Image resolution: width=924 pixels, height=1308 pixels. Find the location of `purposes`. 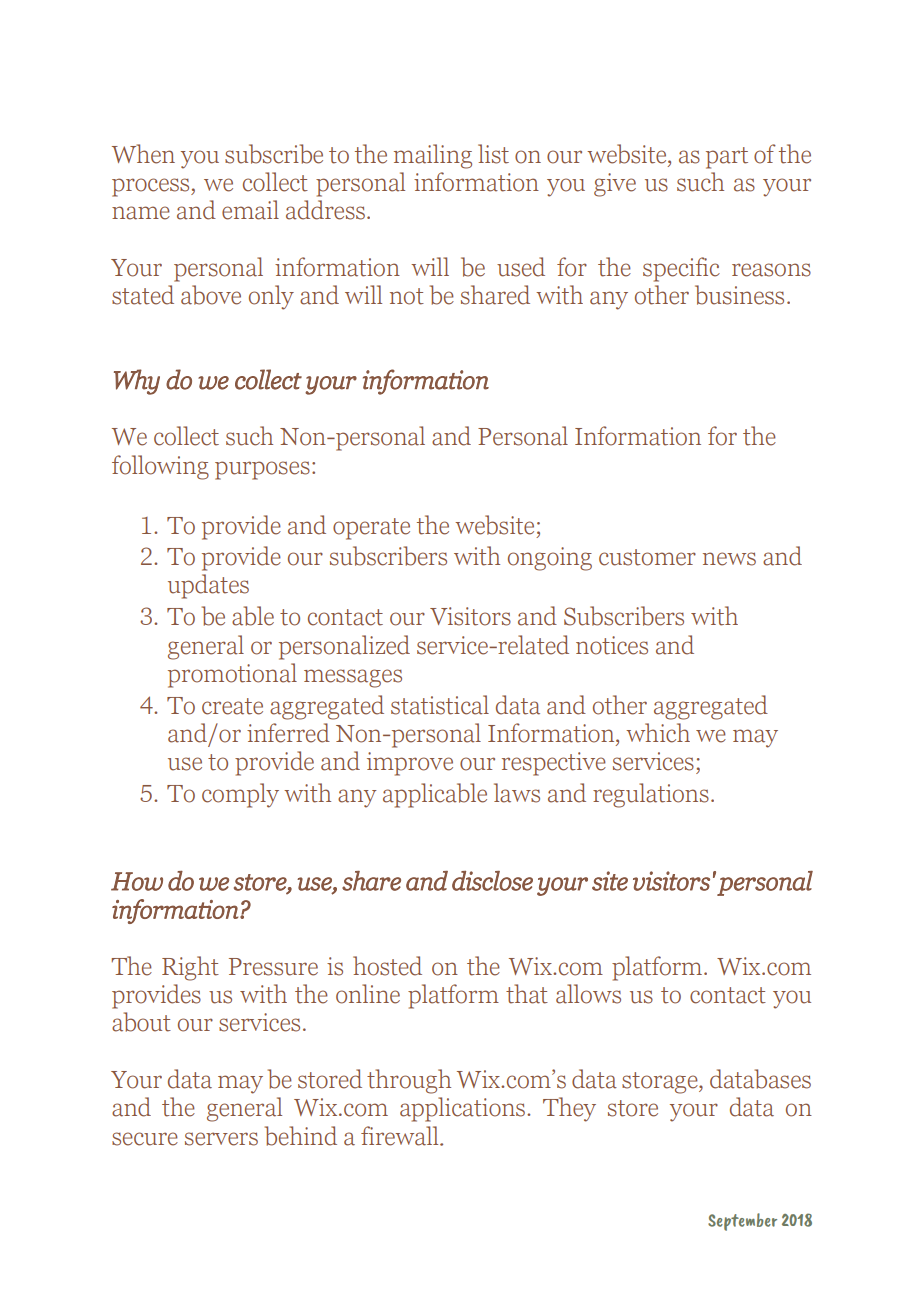

purposes is located at coordinates (262, 470).
